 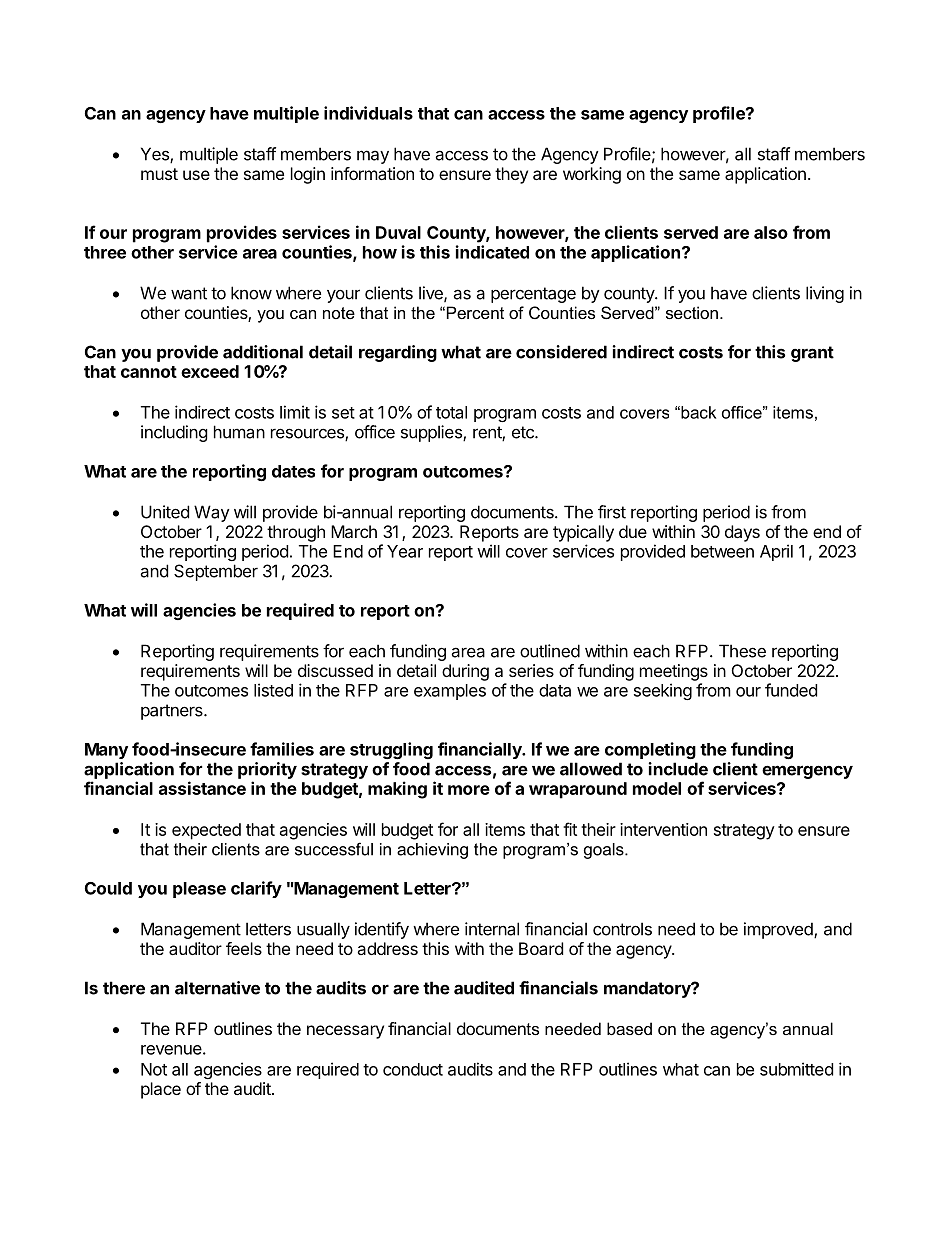 I want to click on conduct, so click(x=413, y=1069).
